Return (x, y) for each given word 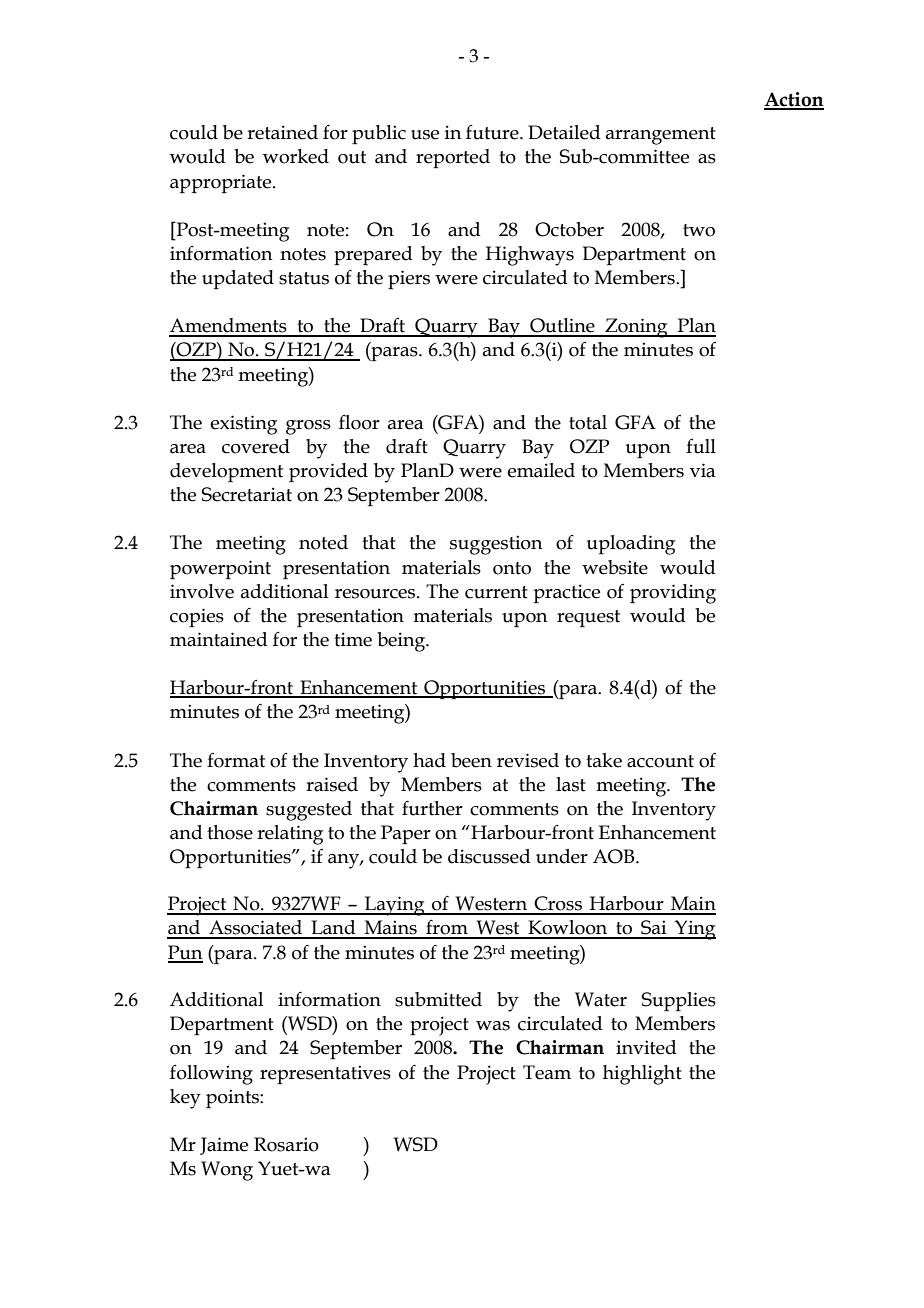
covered (256, 446)
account (660, 761)
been (471, 760)
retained (282, 132)
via (703, 470)
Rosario (286, 1144)
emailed (541, 470)
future (493, 132)
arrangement (661, 136)
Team (547, 1072)
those (230, 832)
